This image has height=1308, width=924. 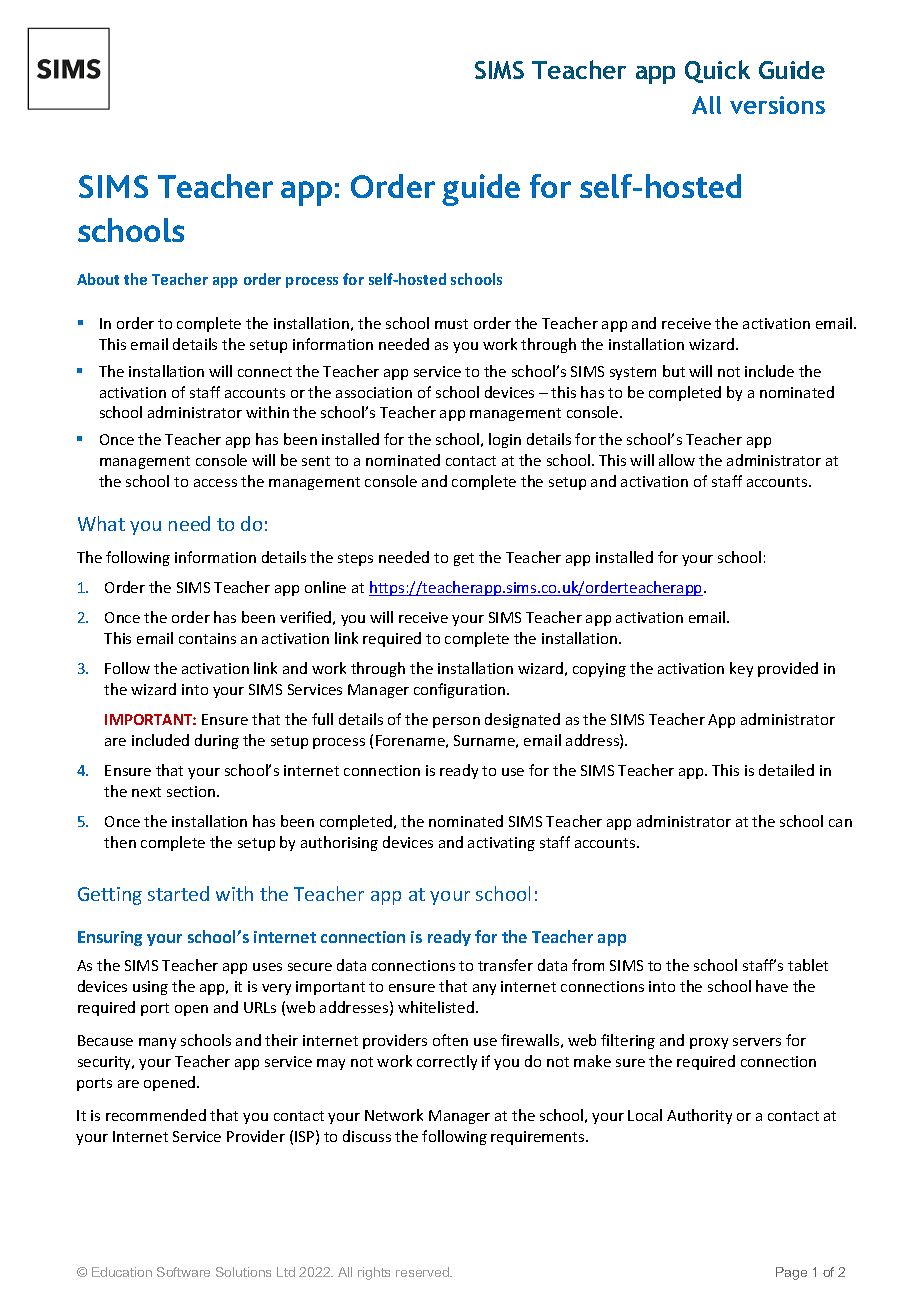 What do you see at coordinates (150, 988) in the image?
I see `using` at bounding box center [150, 988].
